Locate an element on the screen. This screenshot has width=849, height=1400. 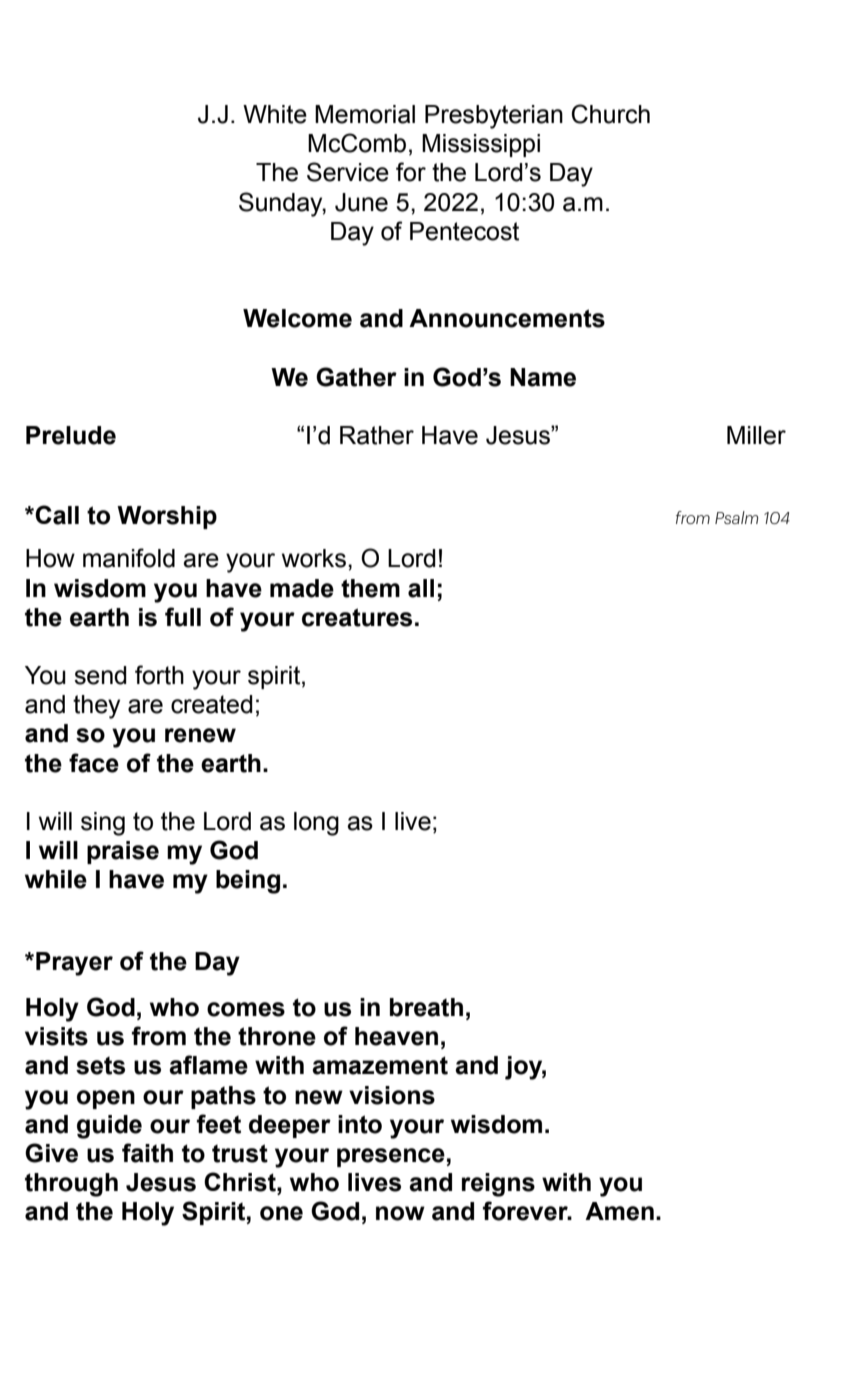
White is located at coordinates (275, 114).
